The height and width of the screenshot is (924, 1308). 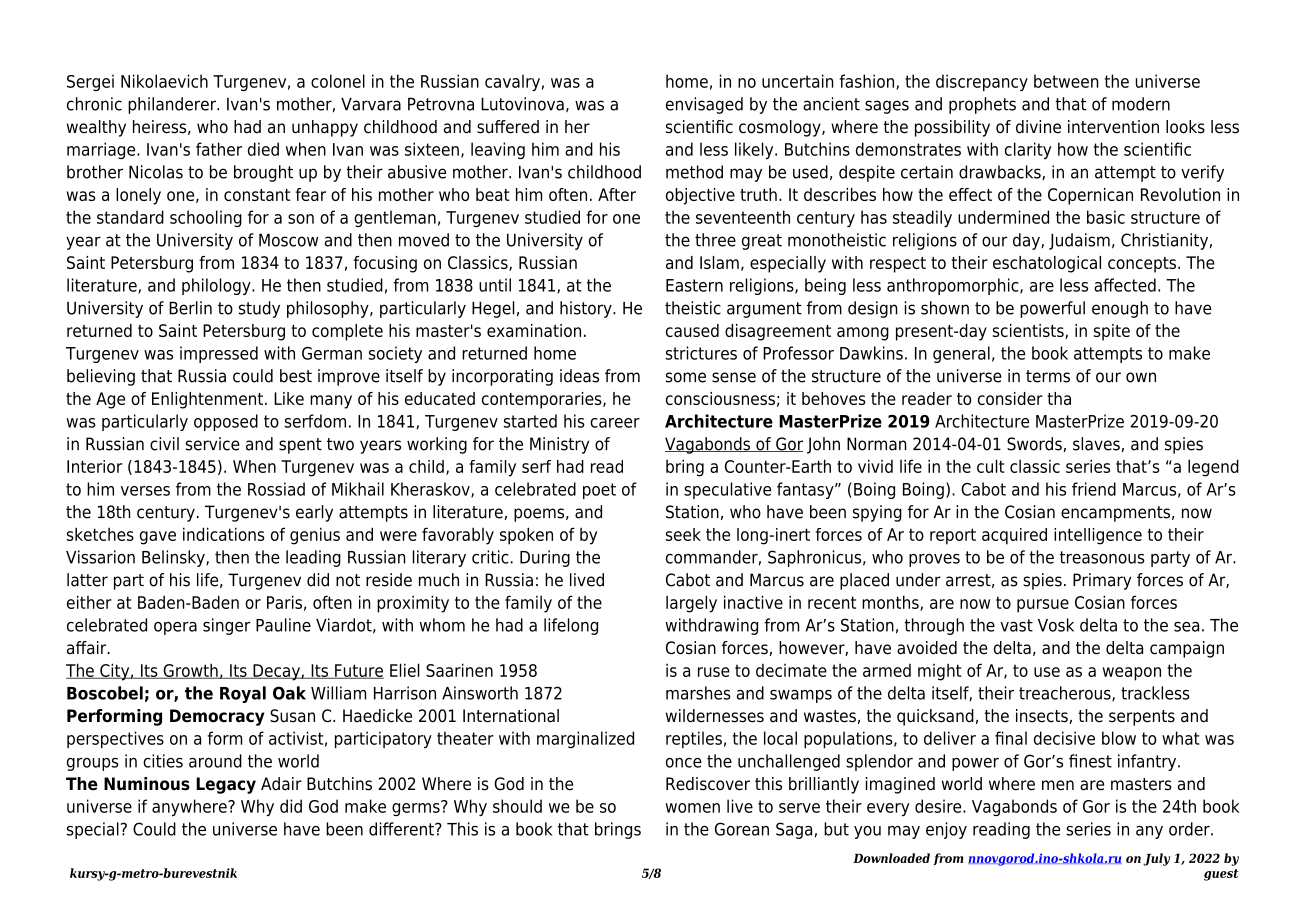 What do you see at coordinates (701, 353) in the screenshot?
I see `strictures` at bounding box center [701, 353].
